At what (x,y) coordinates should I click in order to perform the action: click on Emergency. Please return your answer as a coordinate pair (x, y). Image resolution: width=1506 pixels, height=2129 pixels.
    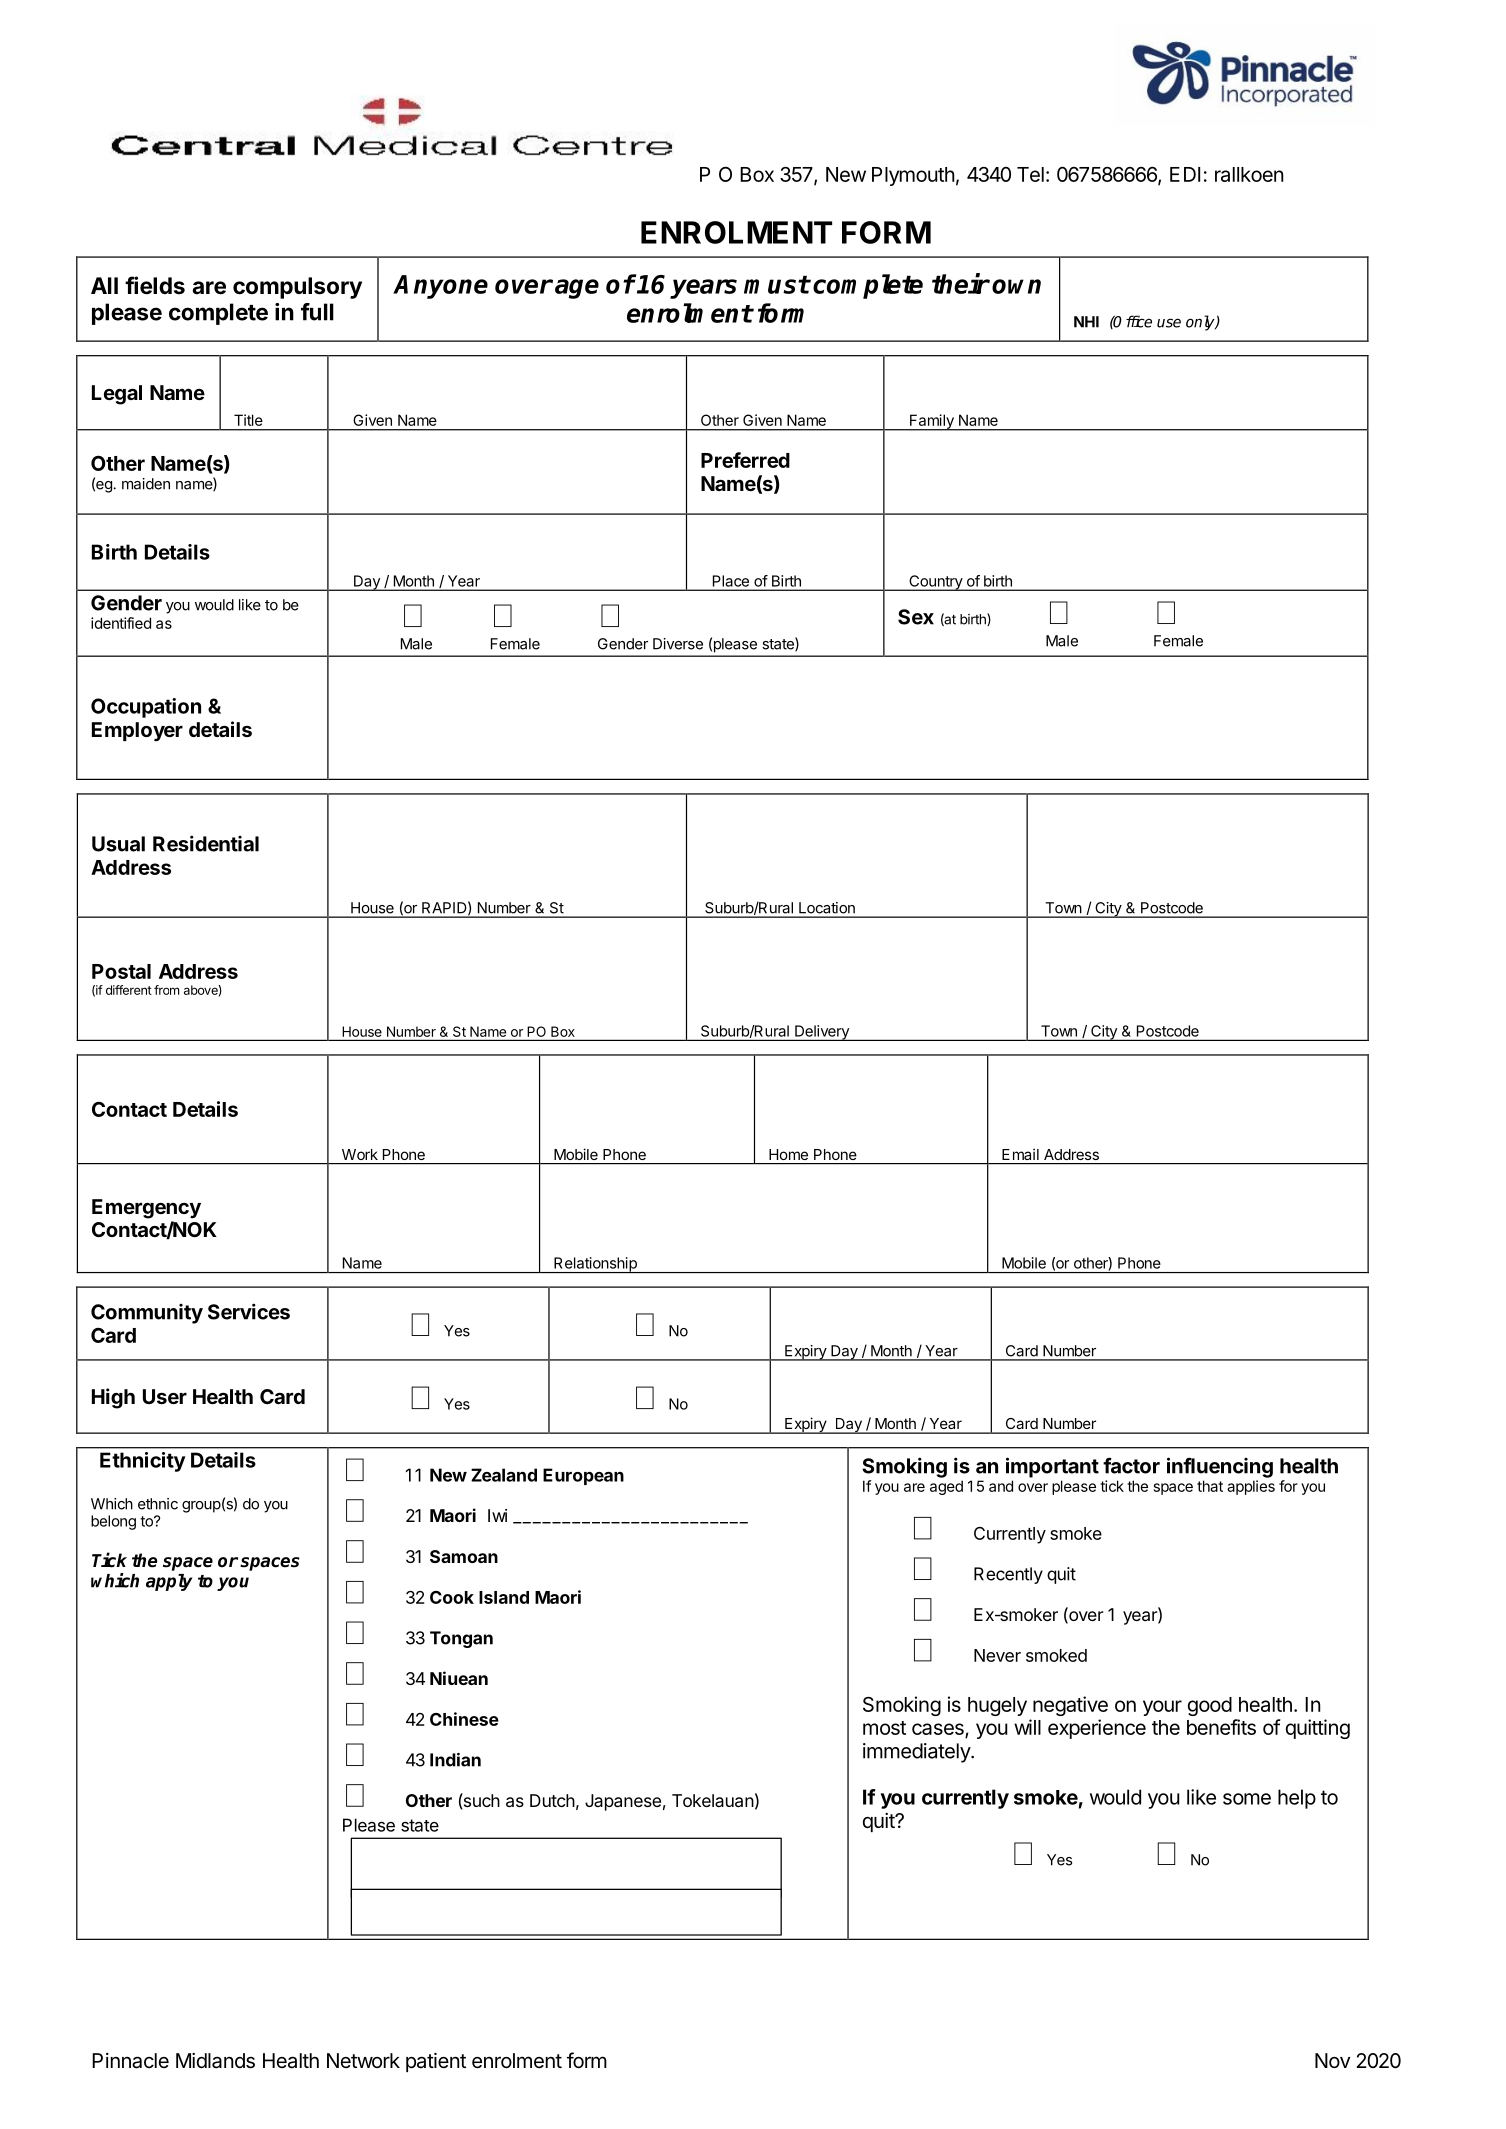
    Looking at the image, I should click on (146, 1209).
